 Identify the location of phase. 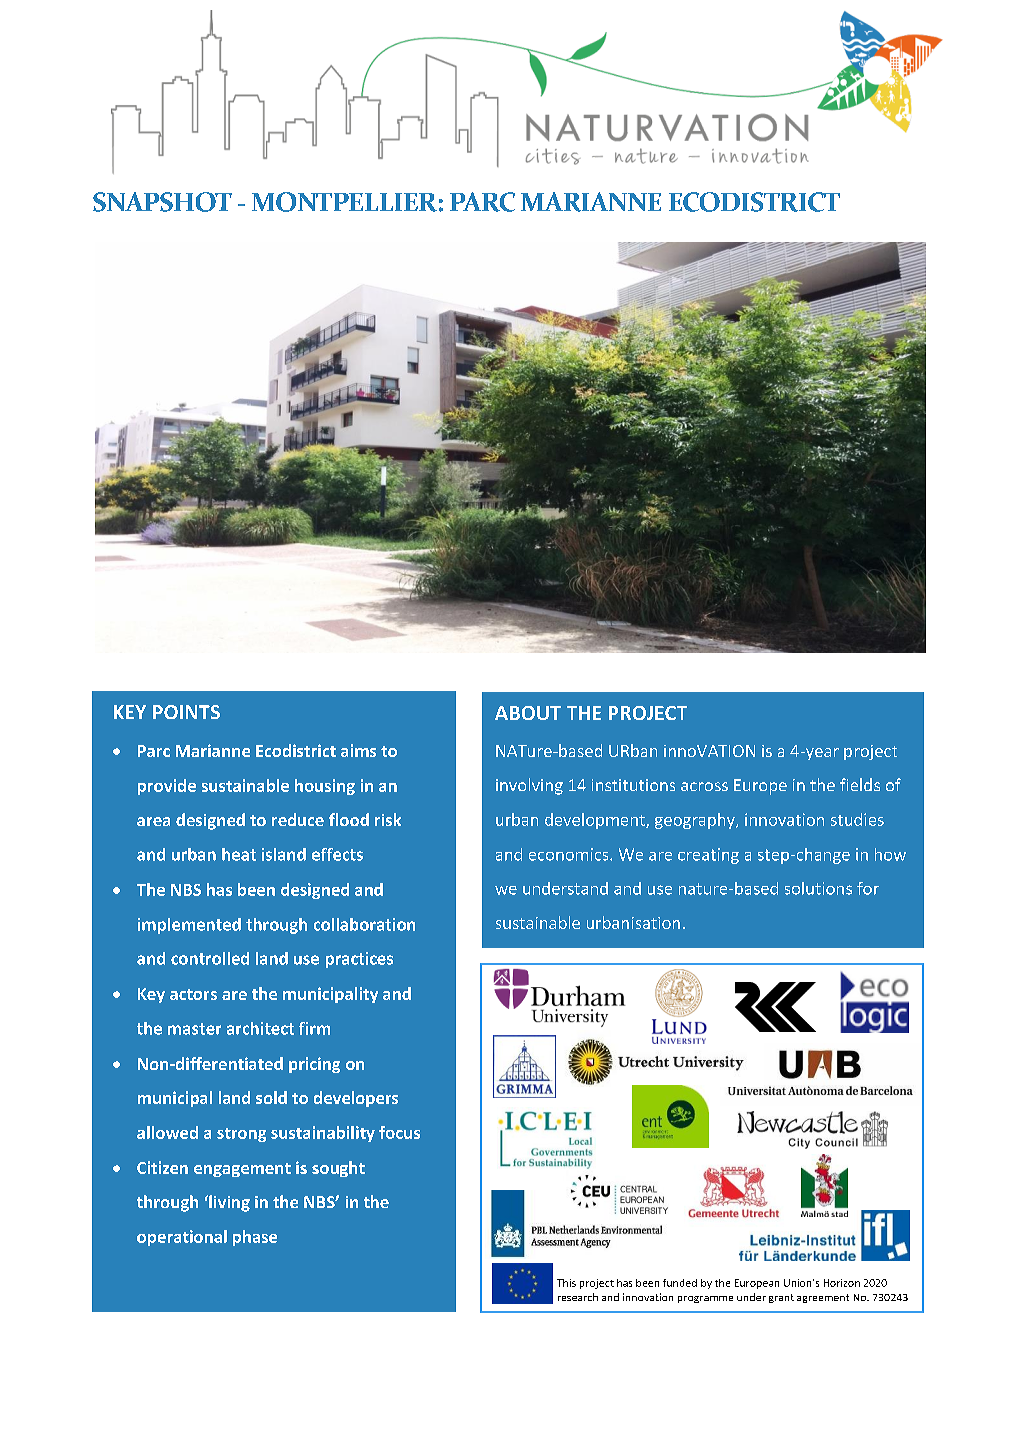
(255, 1238).
